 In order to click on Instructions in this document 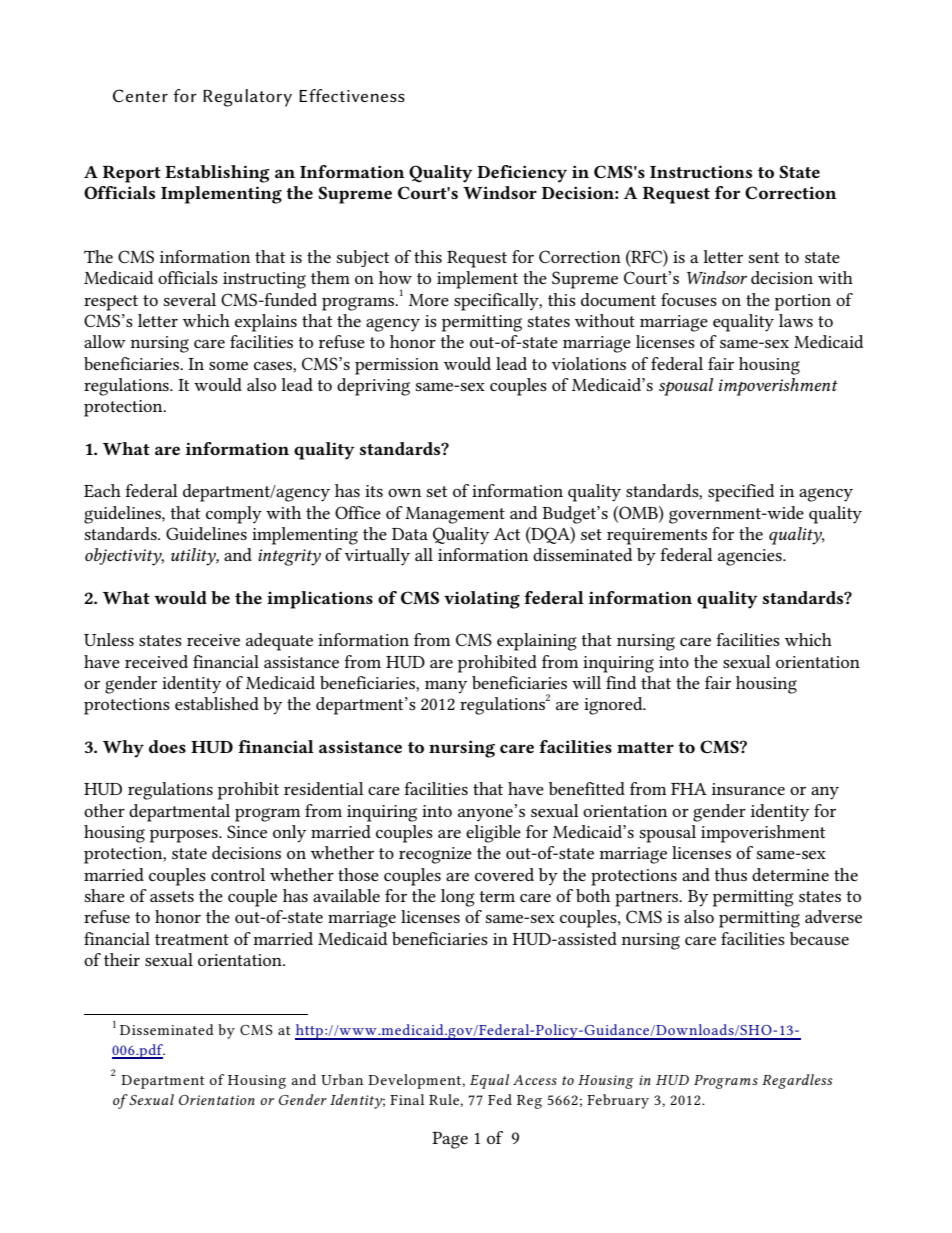, I will do `click(701, 171)`.
